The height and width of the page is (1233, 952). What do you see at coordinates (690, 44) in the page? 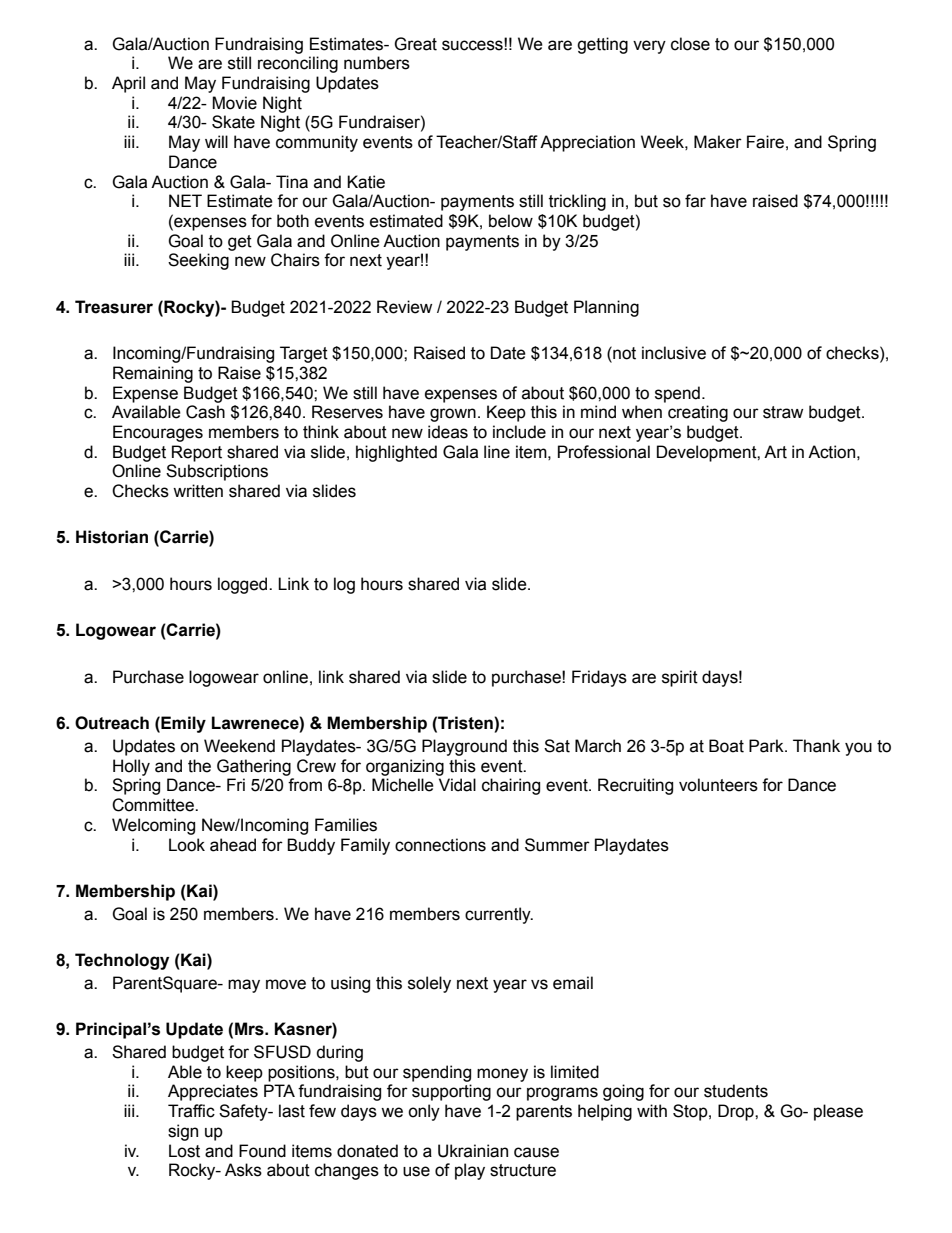
I see `close` at bounding box center [690, 44].
